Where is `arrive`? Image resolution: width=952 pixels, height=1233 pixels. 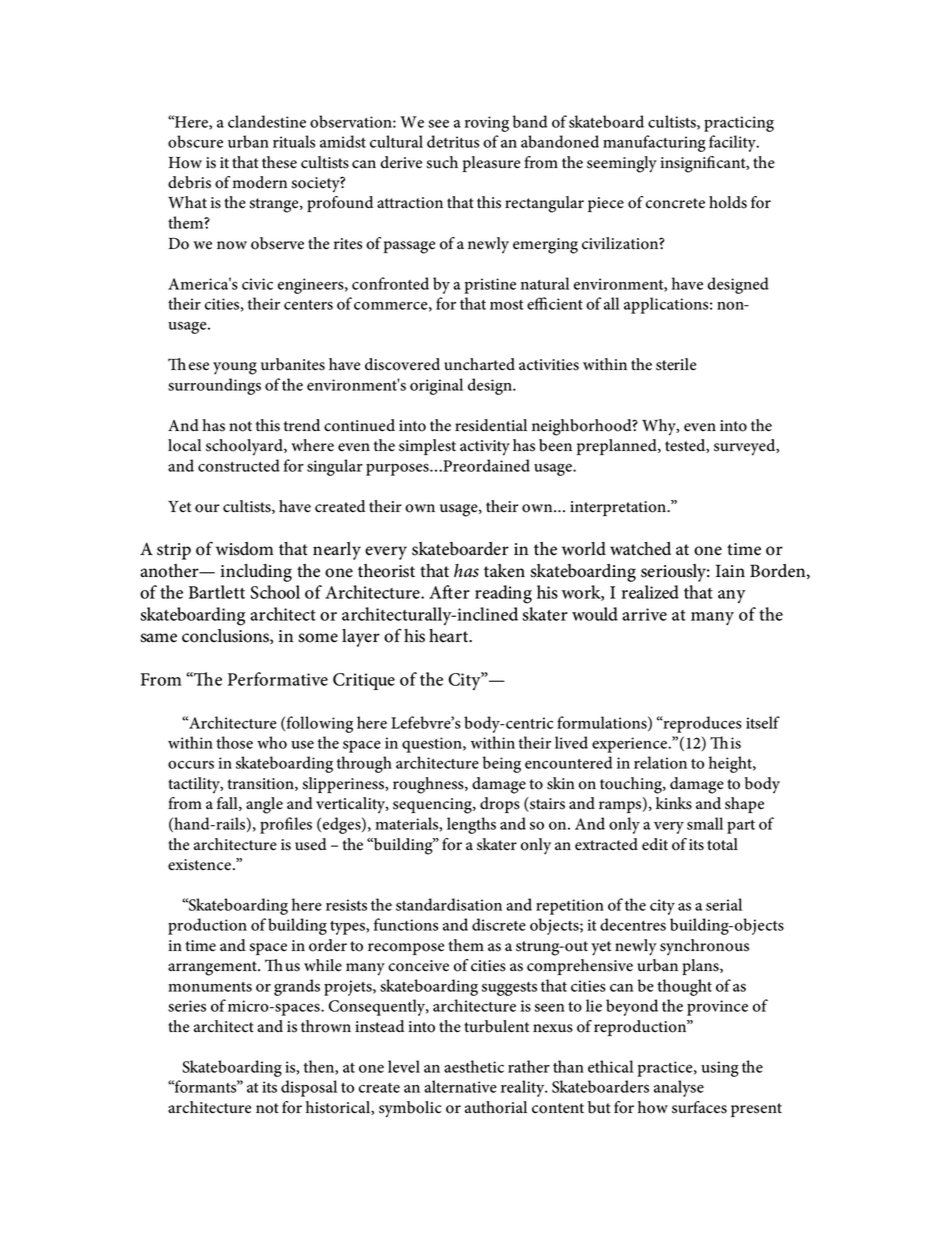 arrive is located at coordinates (644, 614).
